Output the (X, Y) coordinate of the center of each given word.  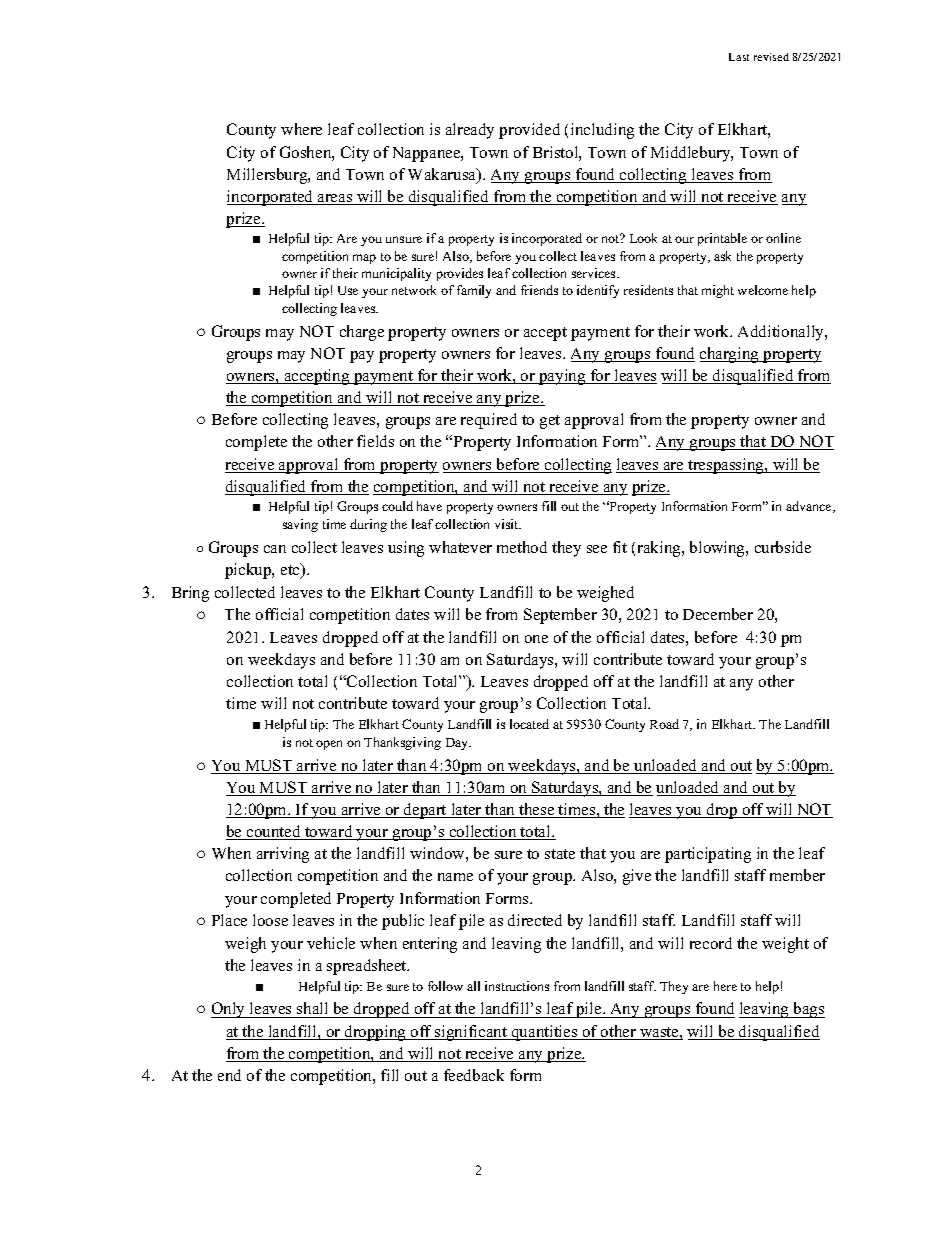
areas (335, 199)
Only (229, 1010)
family (474, 291)
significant (472, 1033)
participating (708, 855)
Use (348, 290)
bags (808, 1010)
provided (529, 131)
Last (739, 57)
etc (291, 570)
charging (731, 355)
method (522, 547)
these (537, 810)
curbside (783, 547)
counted (274, 832)
